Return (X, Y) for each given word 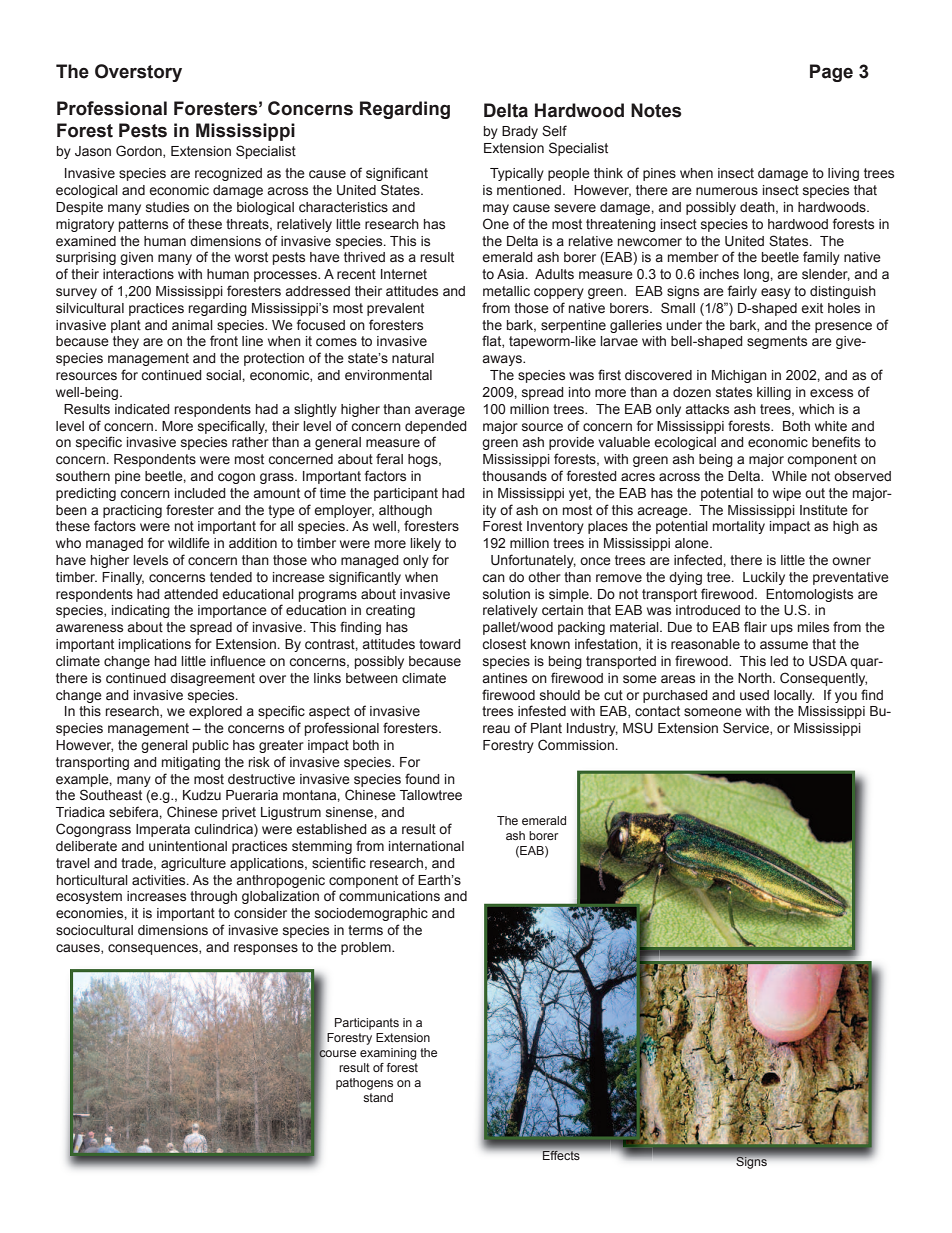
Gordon (140, 151)
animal (192, 325)
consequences (154, 949)
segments (777, 342)
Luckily (764, 578)
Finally (123, 578)
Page (831, 73)
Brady (520, 132)
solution (506, 594)
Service (747, 728)
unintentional (188, 846)
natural (413, 358)
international (426, 846)
